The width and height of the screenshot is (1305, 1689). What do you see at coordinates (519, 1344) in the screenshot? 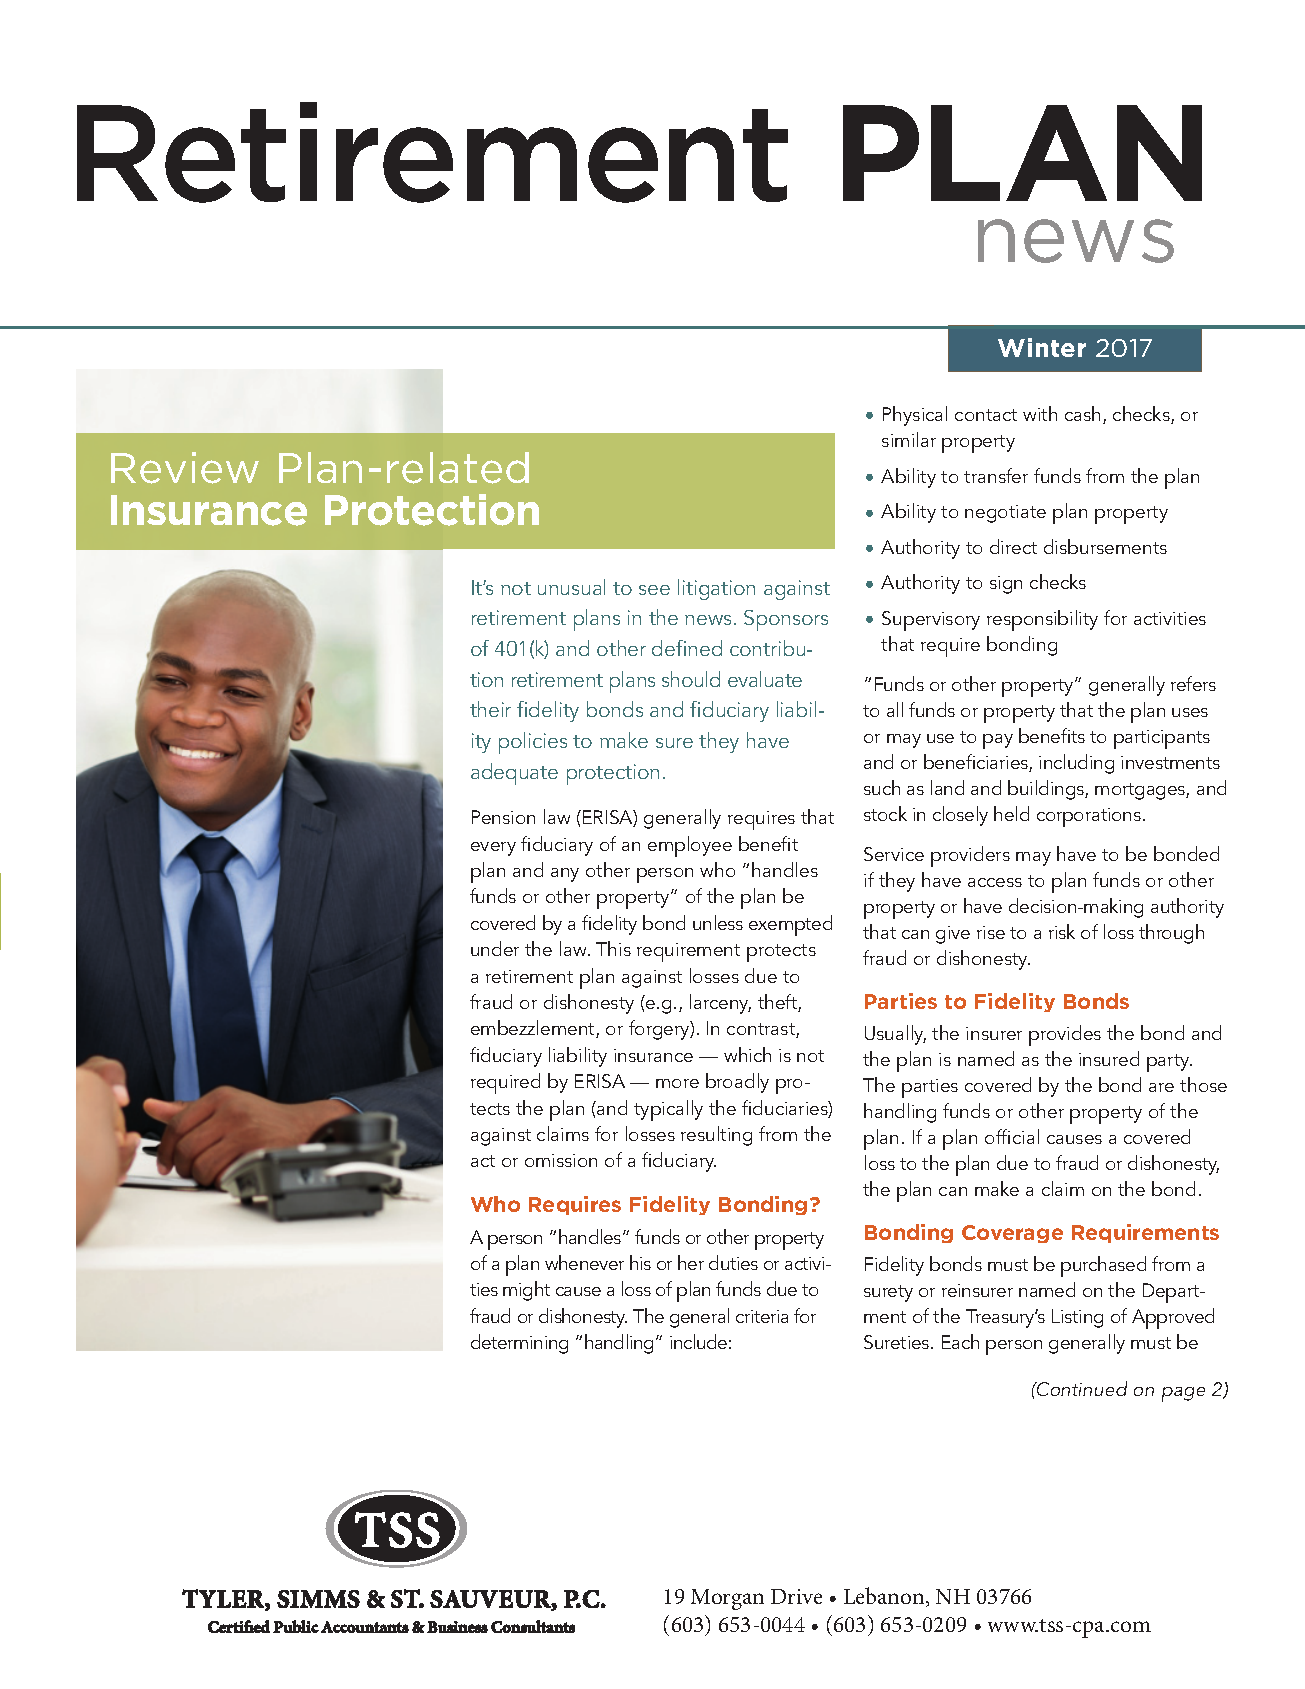
I see `determining` at bounding box center [519, 1344].
